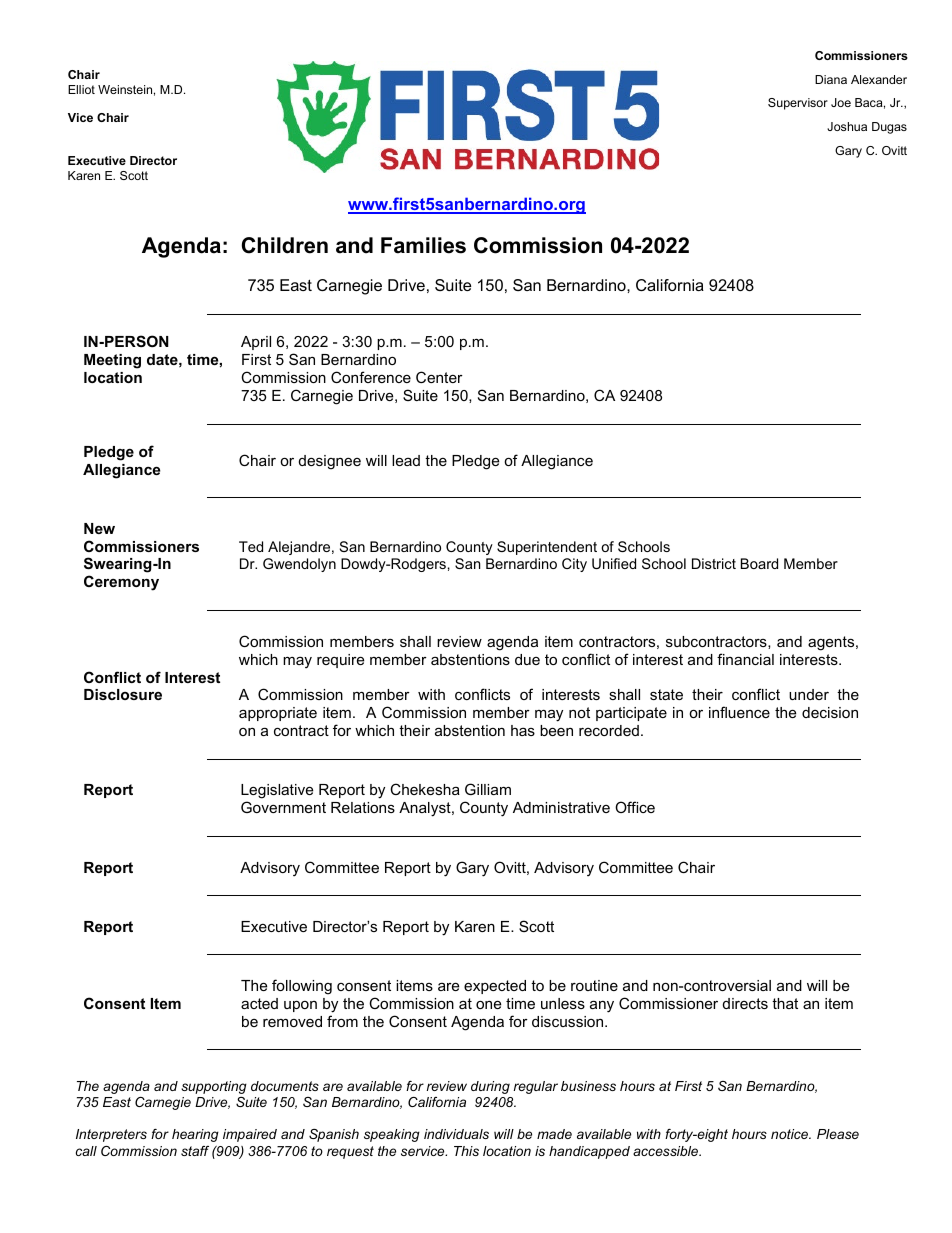  I want to click on New, so click(99, 528).
